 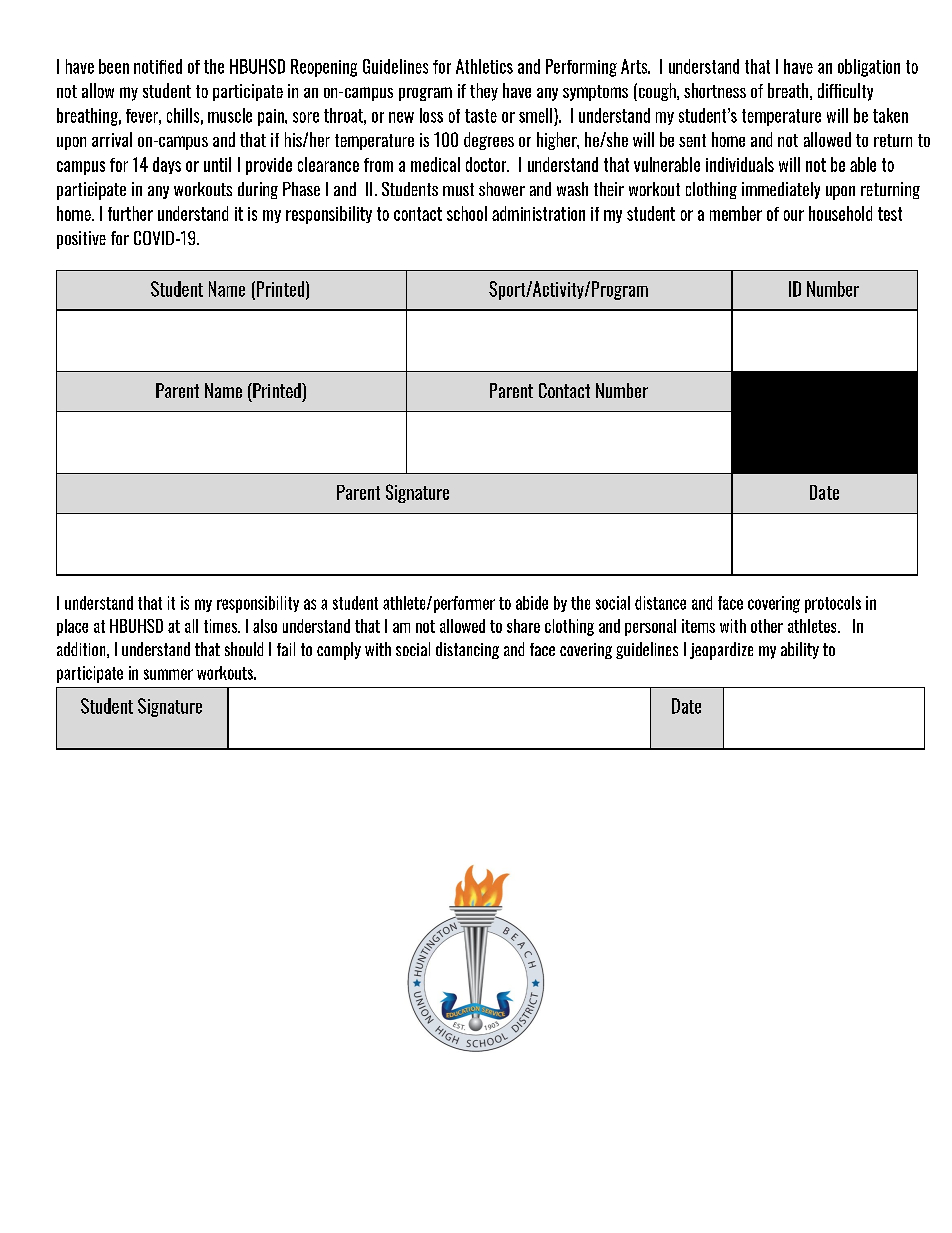 What do you see at coordinates (467, 213) in the screenshot?
I see `school` at bounding box center [467, 213].
